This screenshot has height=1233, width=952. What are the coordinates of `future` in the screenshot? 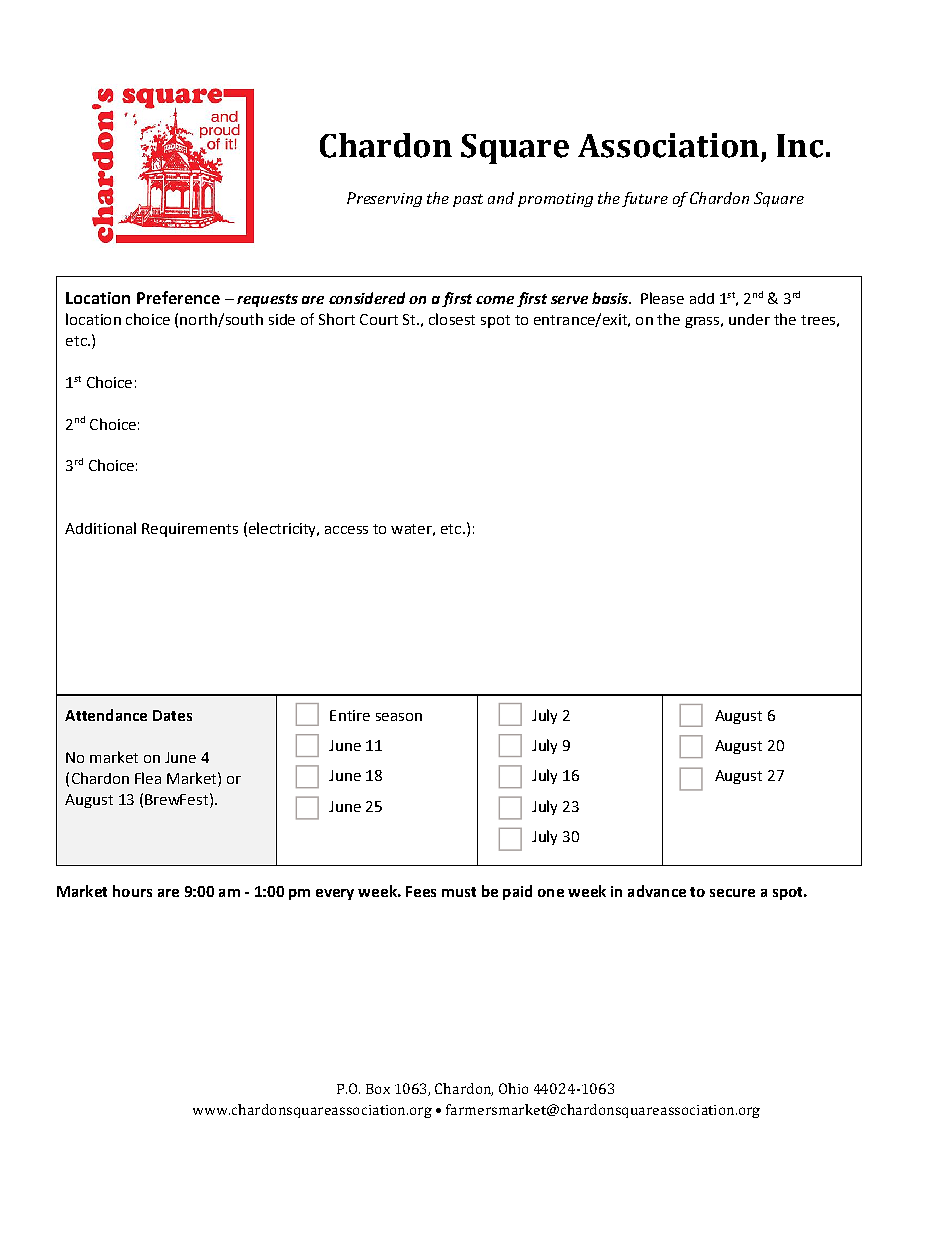 It's located at (645, 199).
